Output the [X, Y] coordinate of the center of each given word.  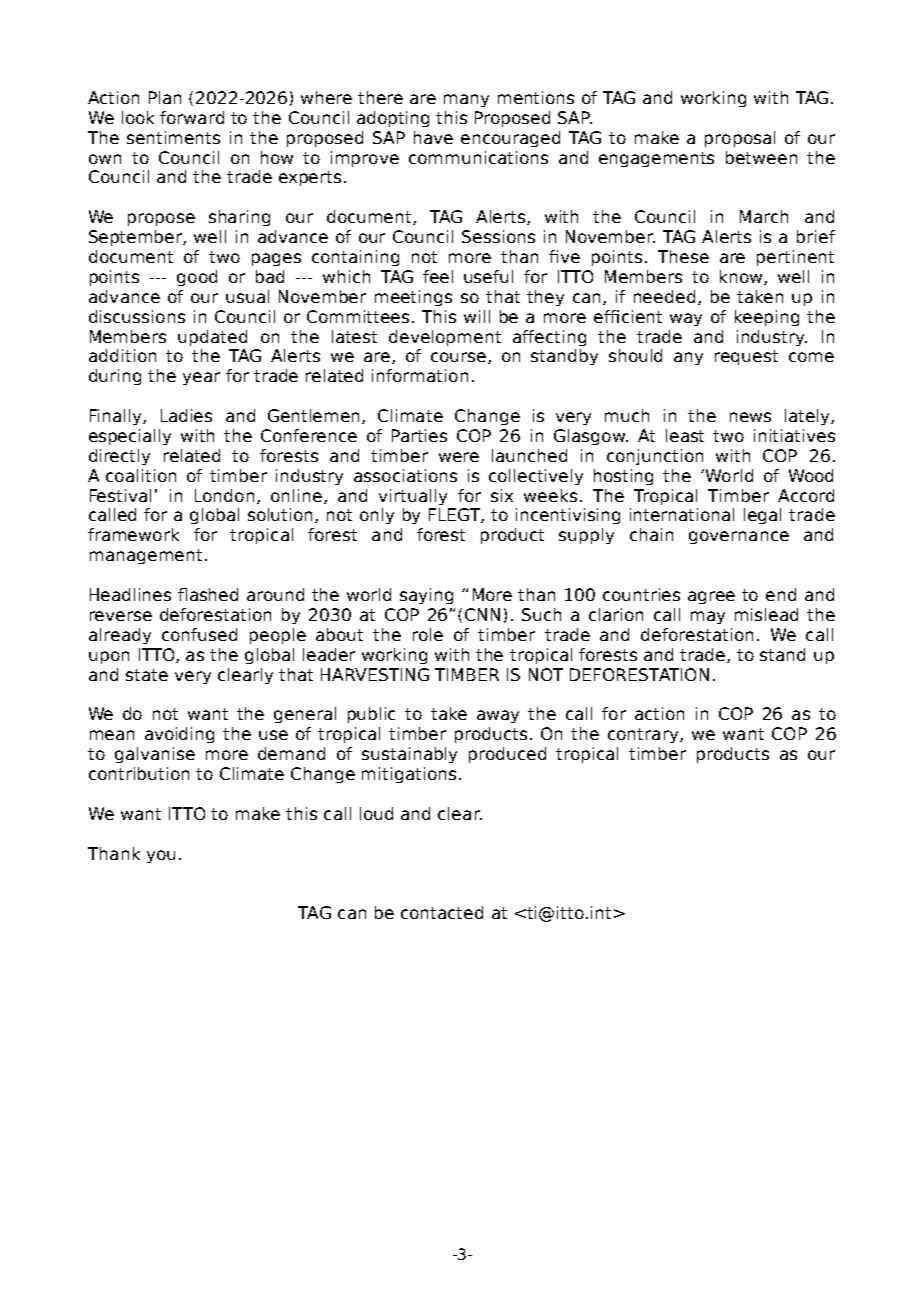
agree [711, 597]
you [161, 856]
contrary [644, 735]
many [466, 100]
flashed [208, 594]
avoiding [179, 735]
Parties [419, 435]
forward [192, 117]
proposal [740, 139]
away [498, 716]
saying [426, 596]
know [742, 277]
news [750, 417]
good [197, 278]
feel [438, 276]
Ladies [186, 415]
